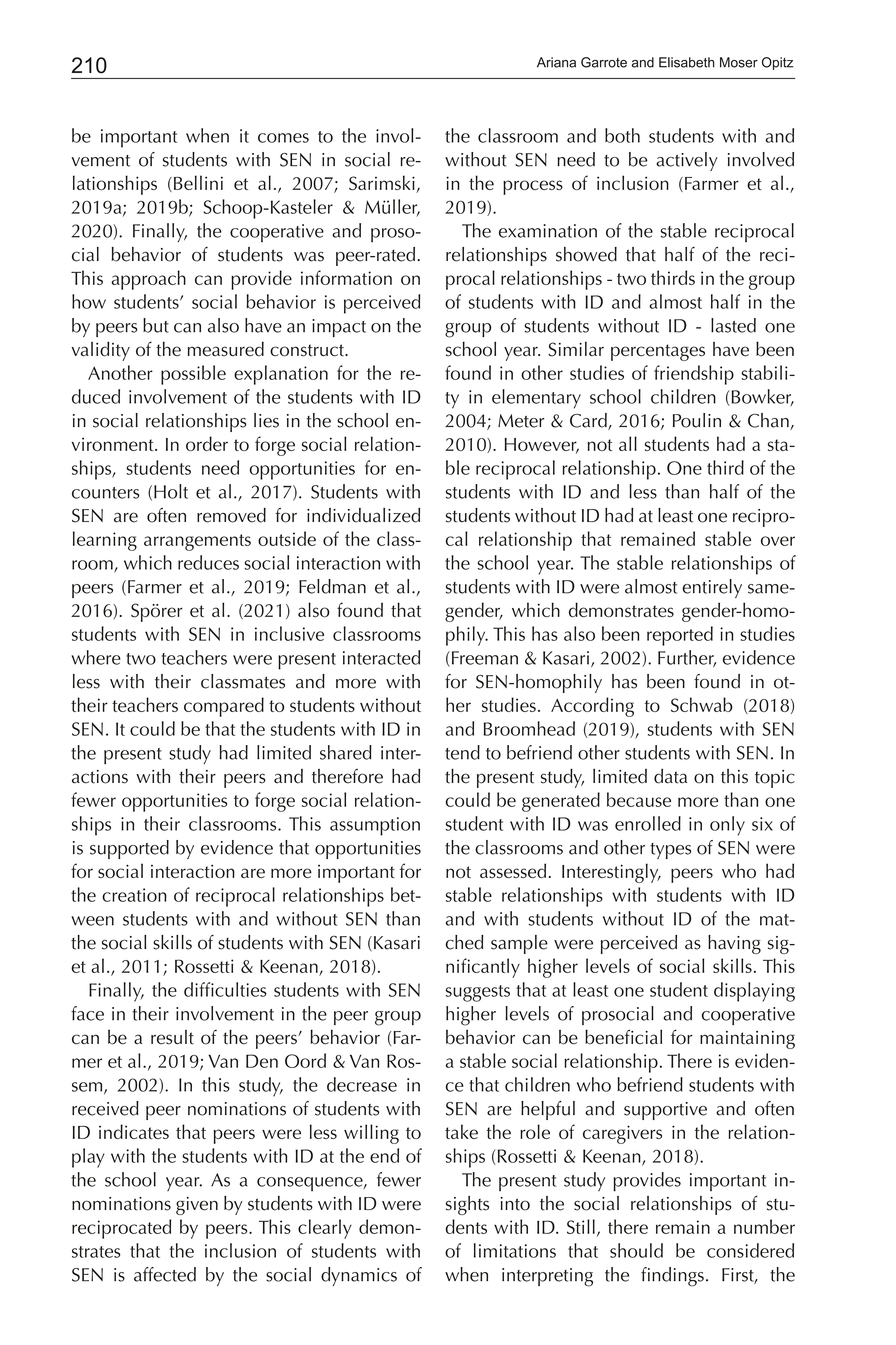 This document has width=896, height=1345. What do you see at coordinates (165, 1274) in the document?
I see `affected` at bounding box center [165, 1274].
